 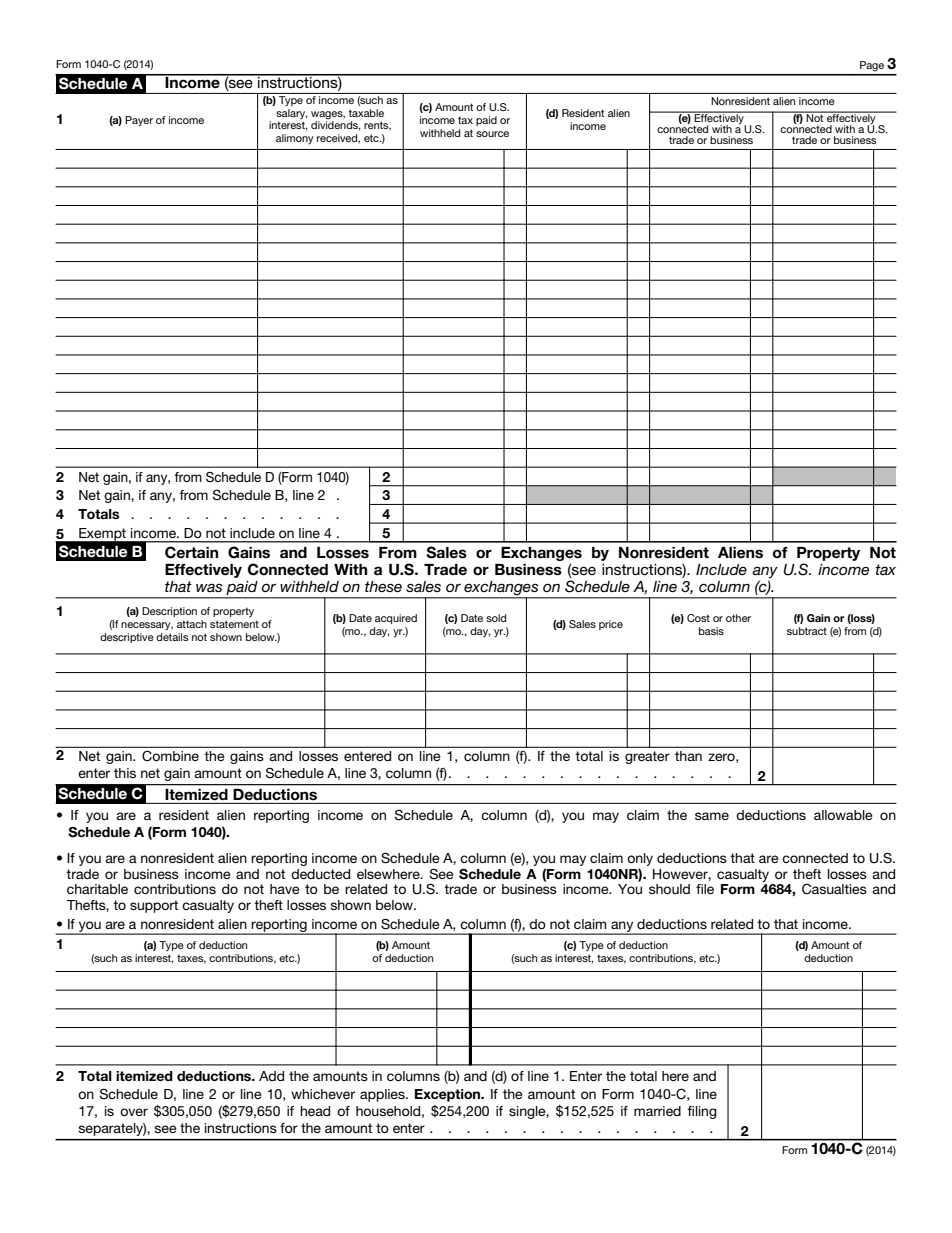 I want to click on other, so click(x=738, y=618).
